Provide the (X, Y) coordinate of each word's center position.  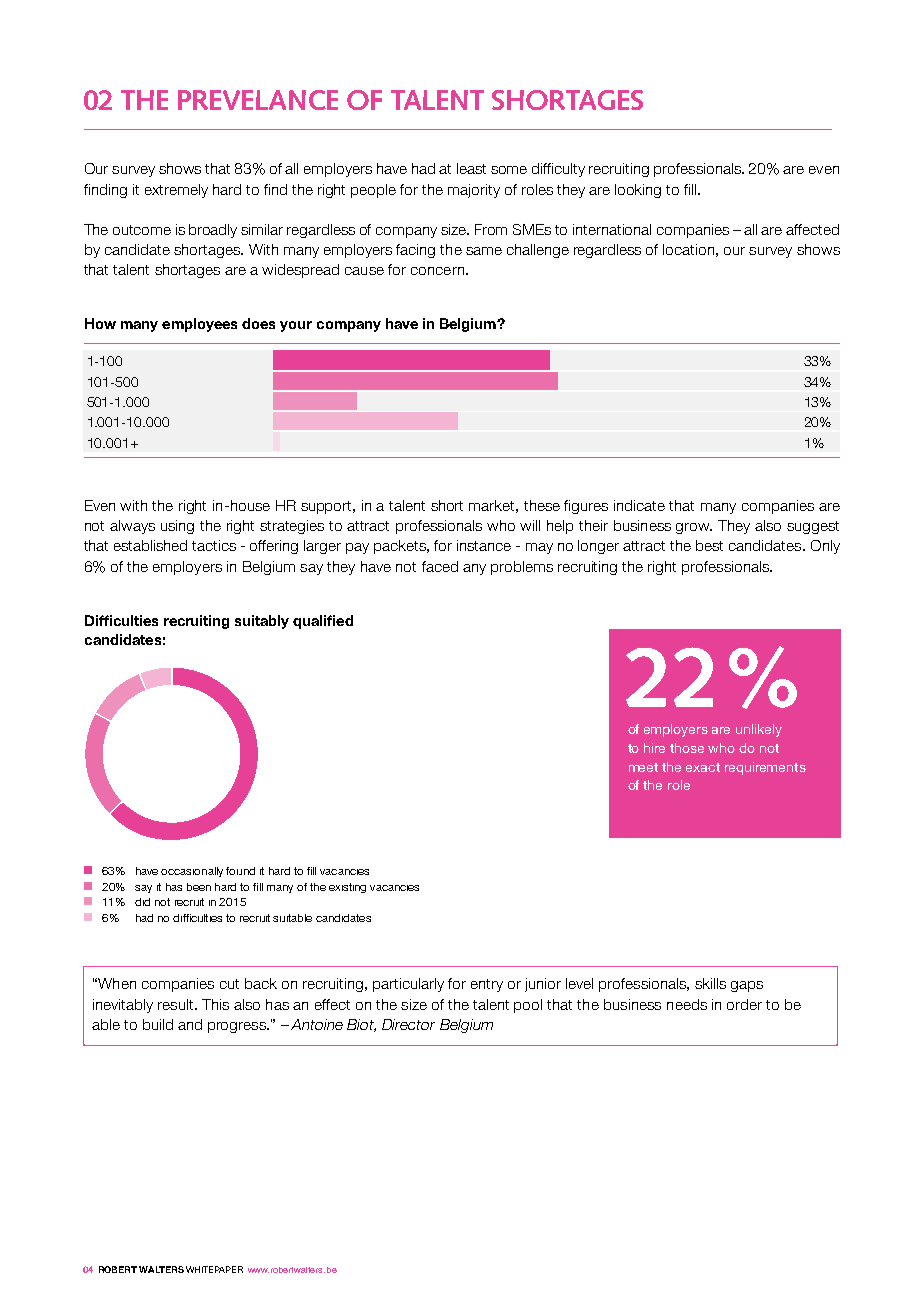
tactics (214, 545)
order (744, 1004)
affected (812, 229)
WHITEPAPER (214, 1269)
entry (487, 985)
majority (474, 191)
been (199, 887)
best (709, 545)
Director (408, 1024)
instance (484, 545)
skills (710, 983)
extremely (176, 191)
